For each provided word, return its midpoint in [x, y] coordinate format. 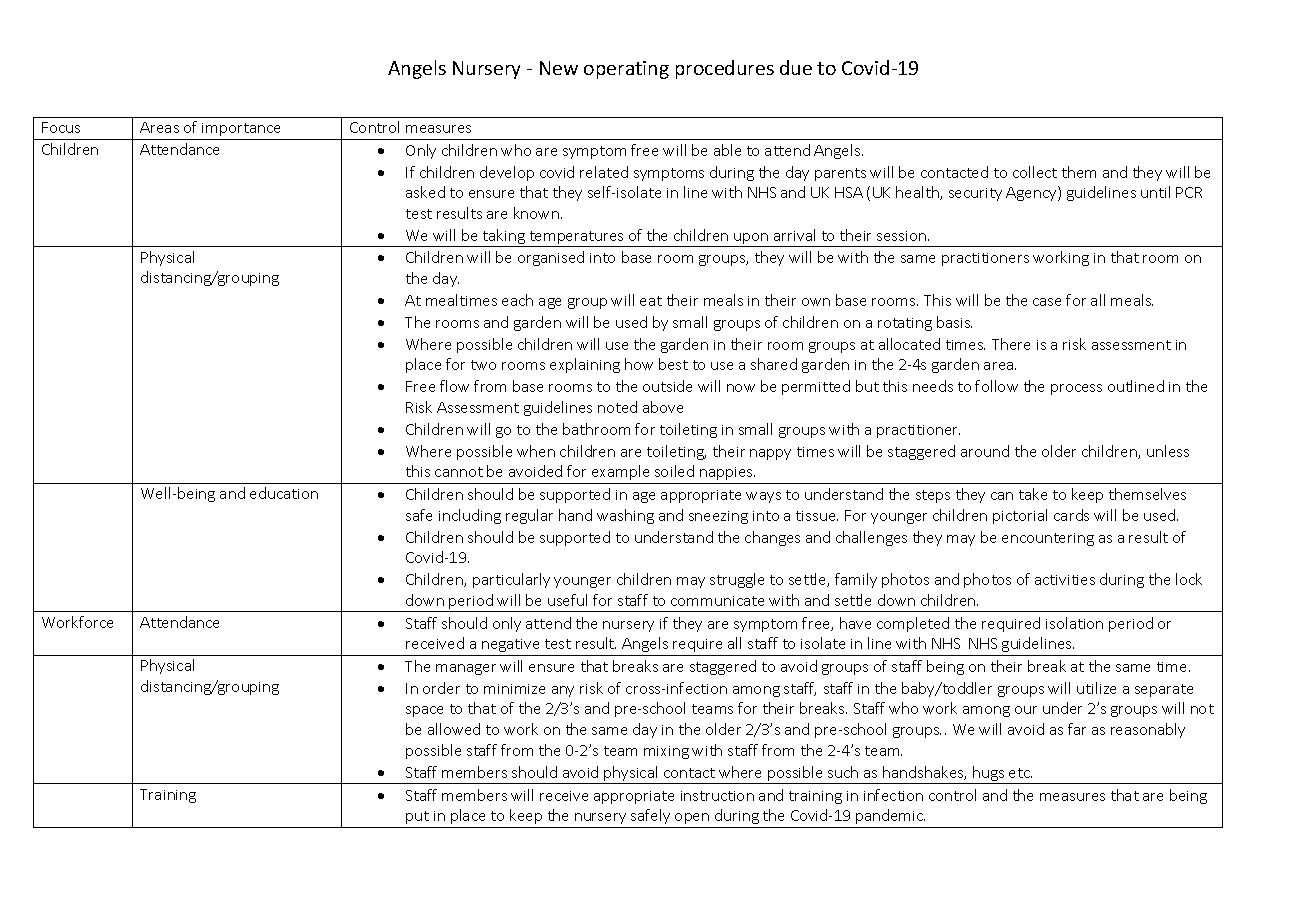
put [417, 817]
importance [241, 129]
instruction [717, 796]
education [284, 493]
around [985, 451]
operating [626, 70]
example [620, 472]
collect [1035, 172]
